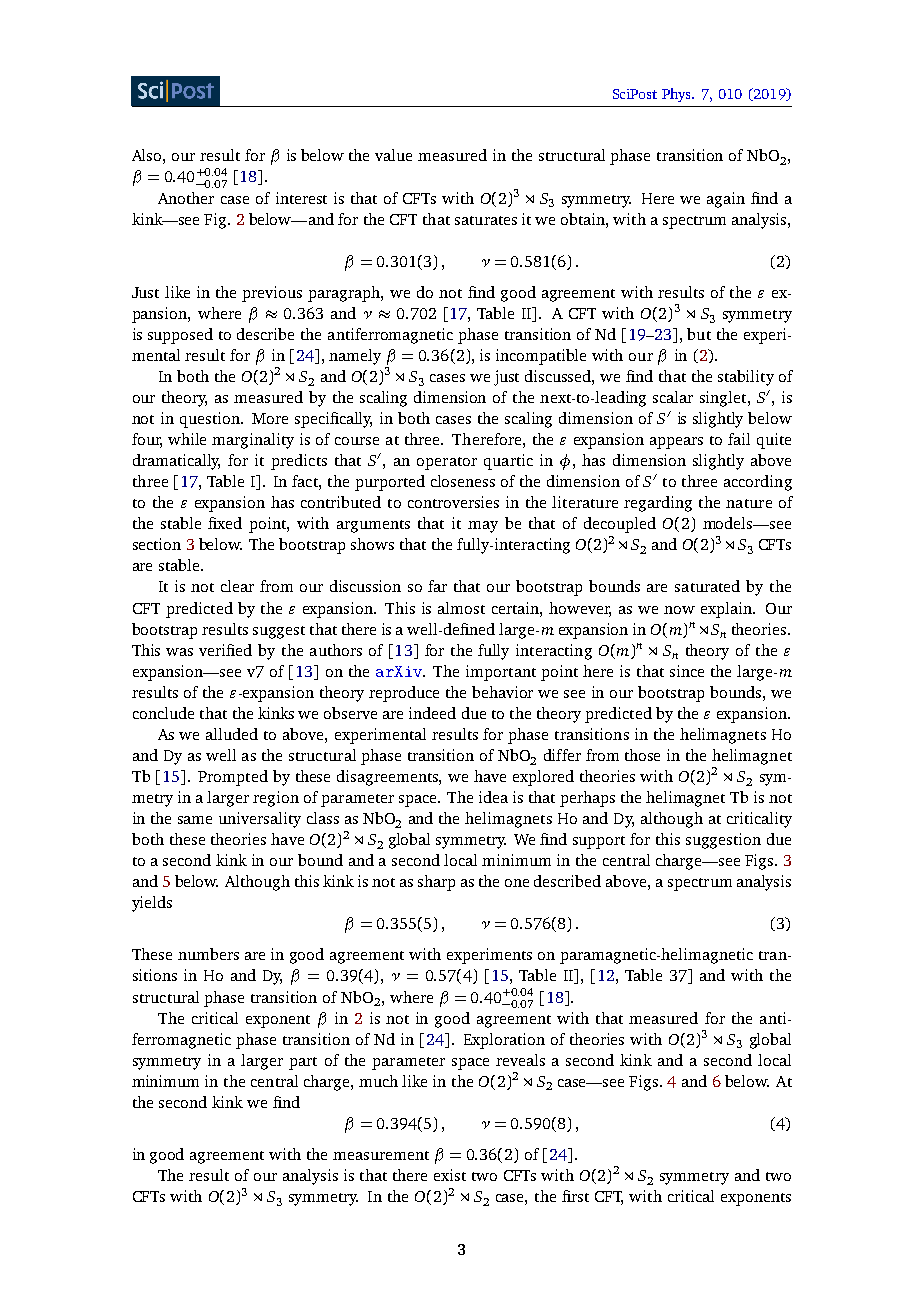 The image size is (924, 1308). Describe the element at coordinates (677, 95) in the screenshot. I see `Phys` at that location.
